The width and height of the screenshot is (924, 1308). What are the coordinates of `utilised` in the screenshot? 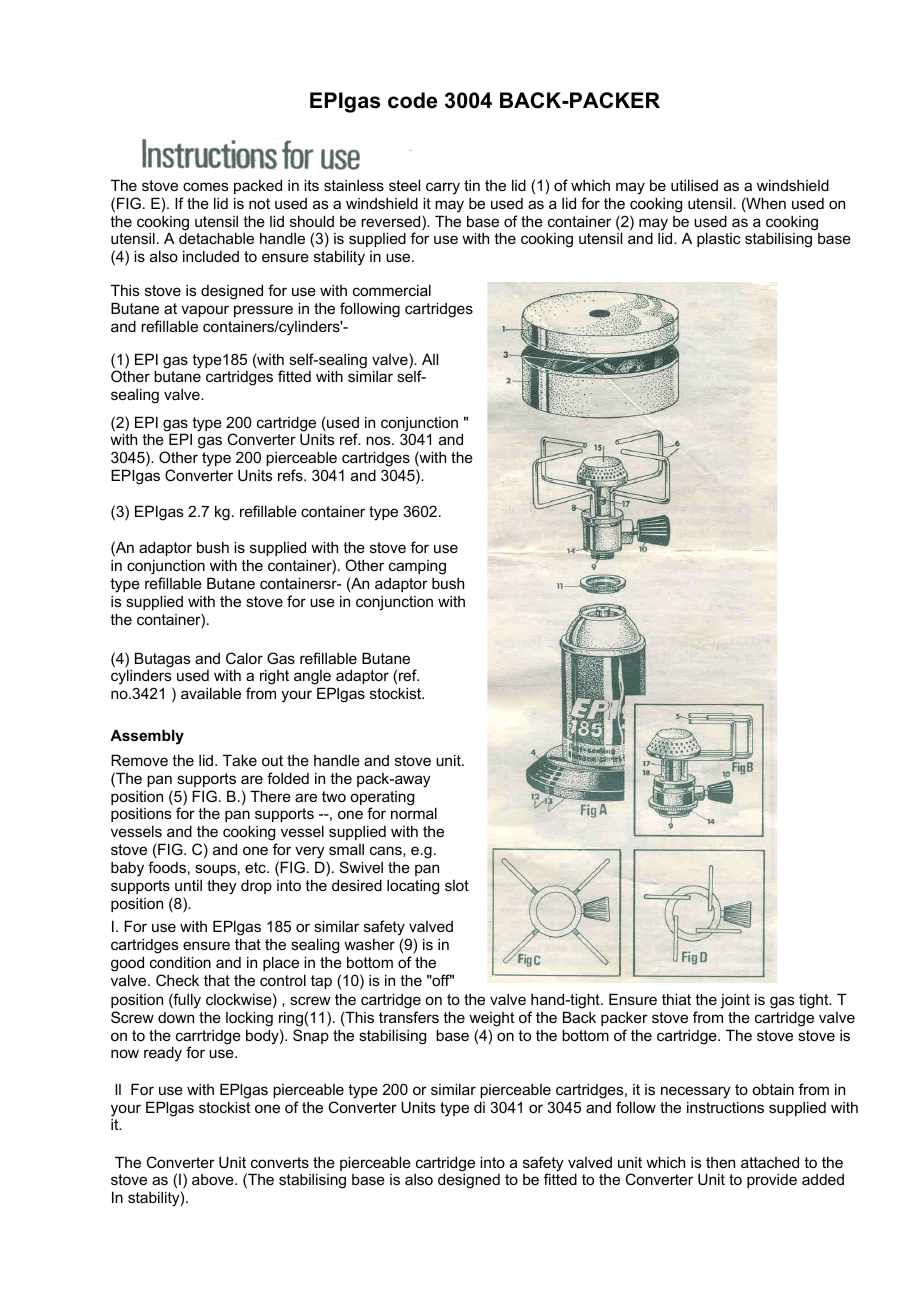 It's located at (694, 185).
